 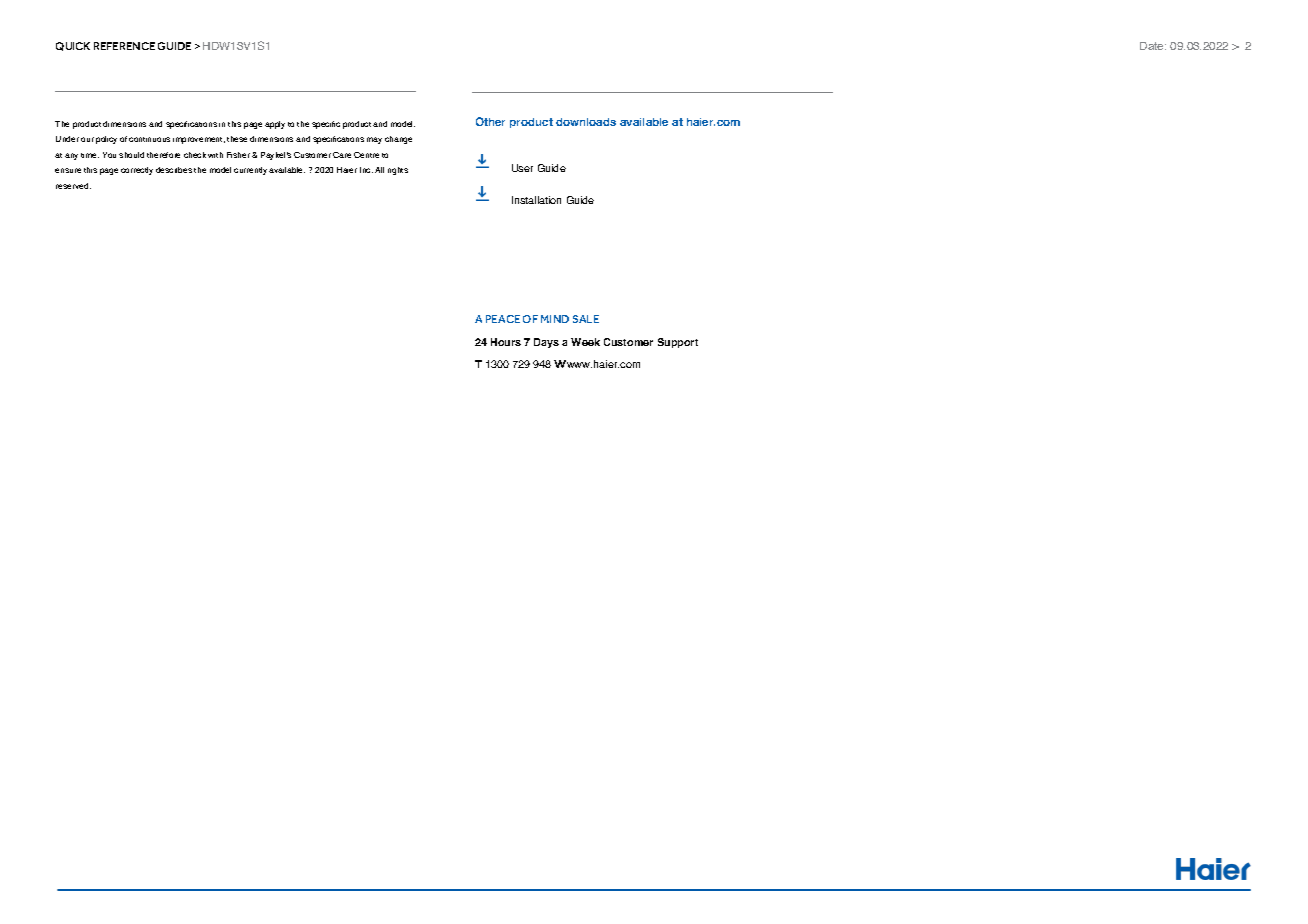 What do you see at coordinates (73, 186) in the screenshot?
I see `reserved` at bounding box center [73, 186].
